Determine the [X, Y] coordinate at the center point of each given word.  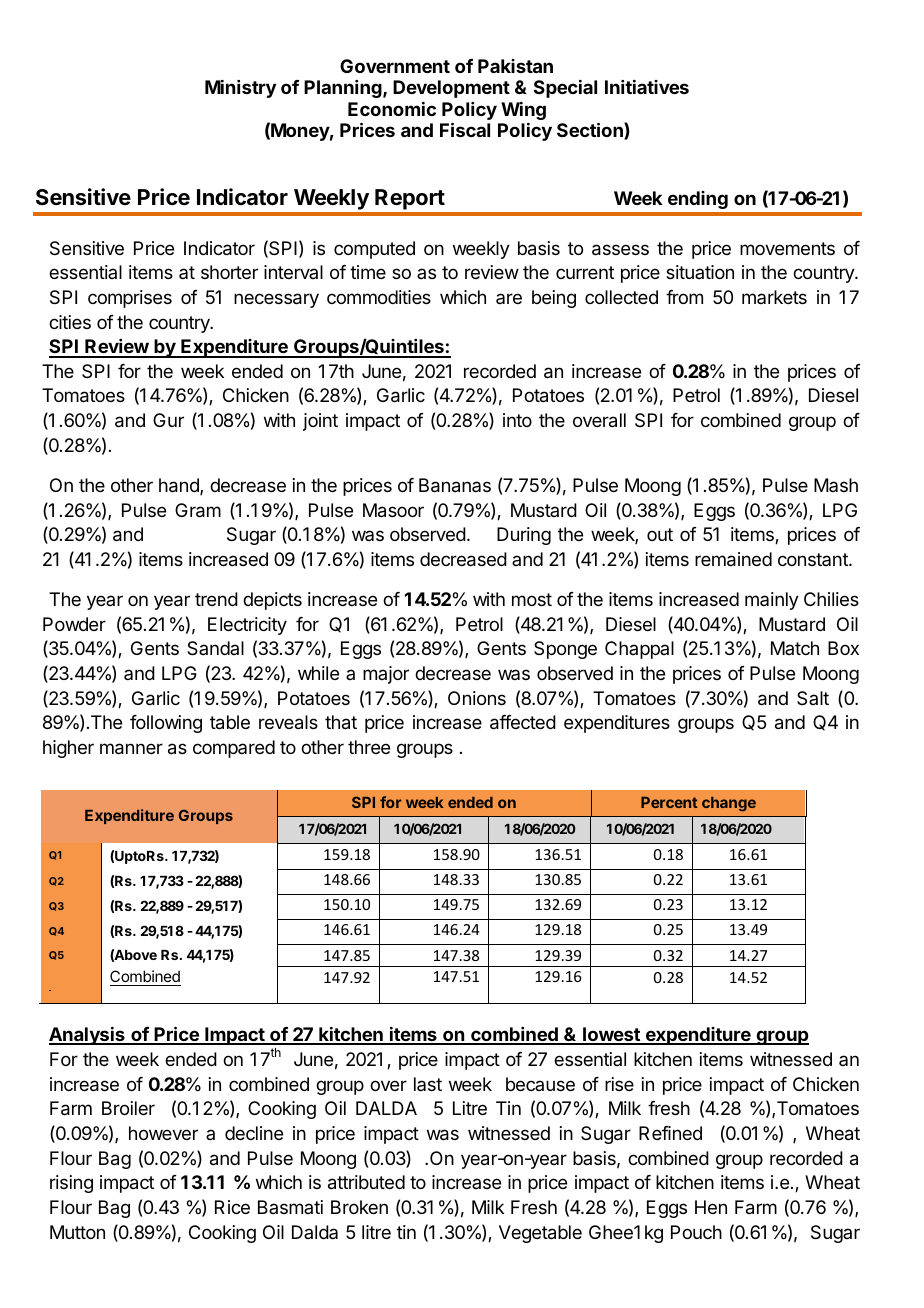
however [163, 1133]
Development [451, 89]
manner [131, 749]
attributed [366, 1182]
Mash [836, 485]
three [369, 747]
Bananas [455, 485]
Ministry [240, 89]
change [729, 804]
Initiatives [647, 87]
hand [180, 486]
